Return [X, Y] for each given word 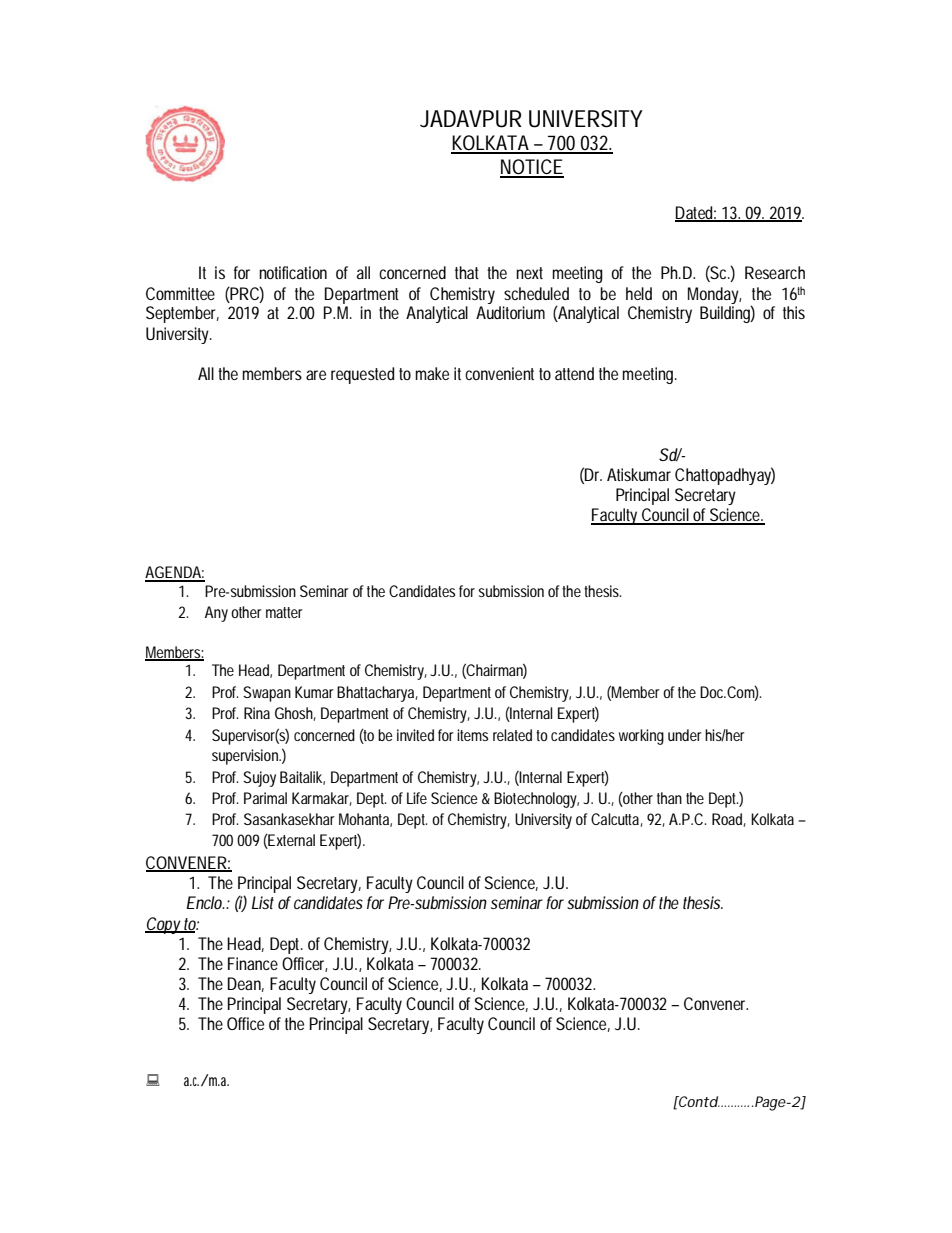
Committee [180, 293]
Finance [253, 963]
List [263, 902]
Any [216, 614]
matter [284, 612]
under [685, 735]
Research [775, 272]
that [467, 272]
